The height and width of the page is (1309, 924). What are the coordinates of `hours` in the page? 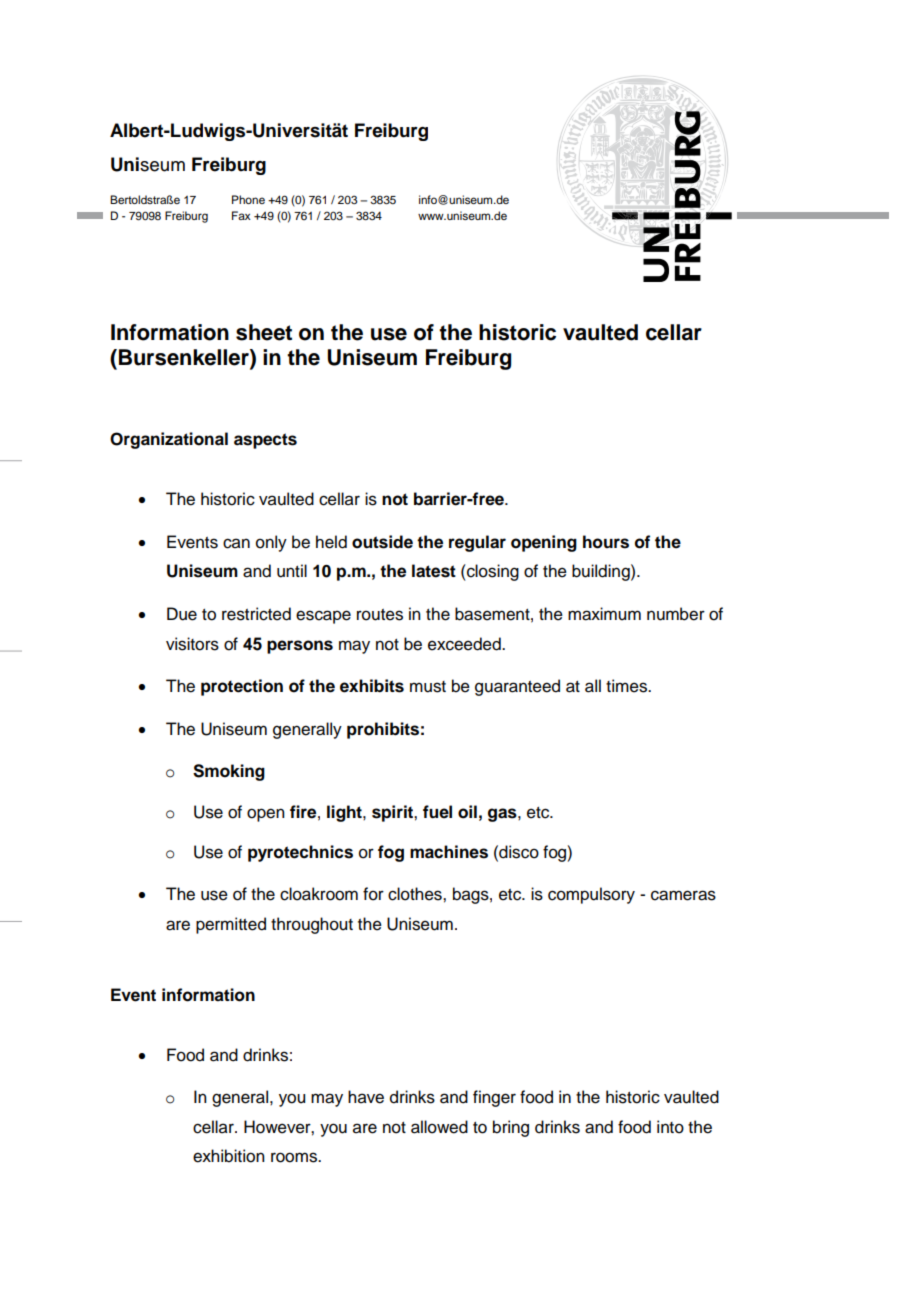 It's located at (606, 542).
